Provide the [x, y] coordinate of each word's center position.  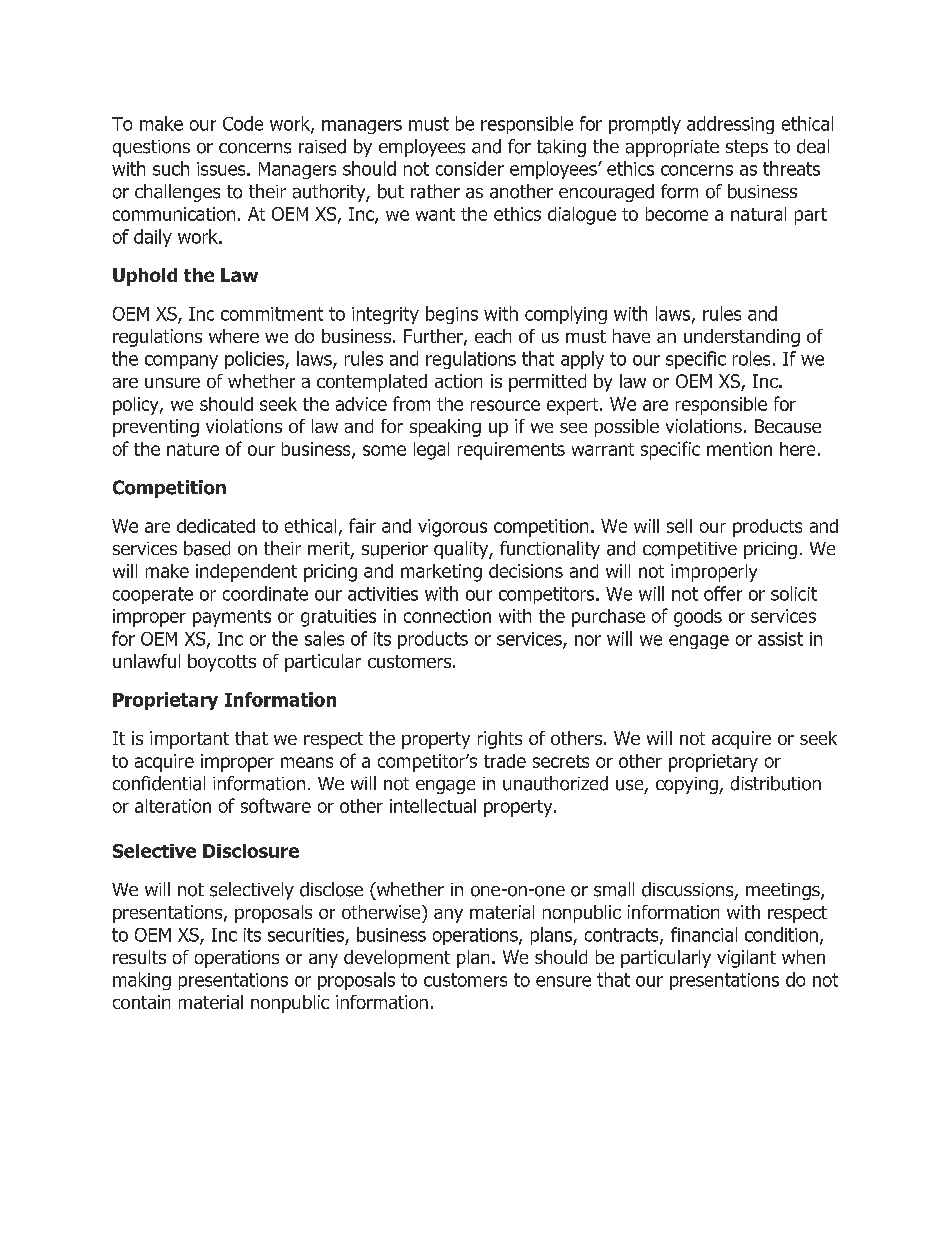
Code [243, 123]
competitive [690, 550]
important [189, 740]
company [181, 362]
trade [505, 761]
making [142, 981]
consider [470, 168]
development [397, 959]
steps [747, 148]
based [207, 548]
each [493, 336]
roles [751, 358]
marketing [441, 573]
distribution [776, 783]
